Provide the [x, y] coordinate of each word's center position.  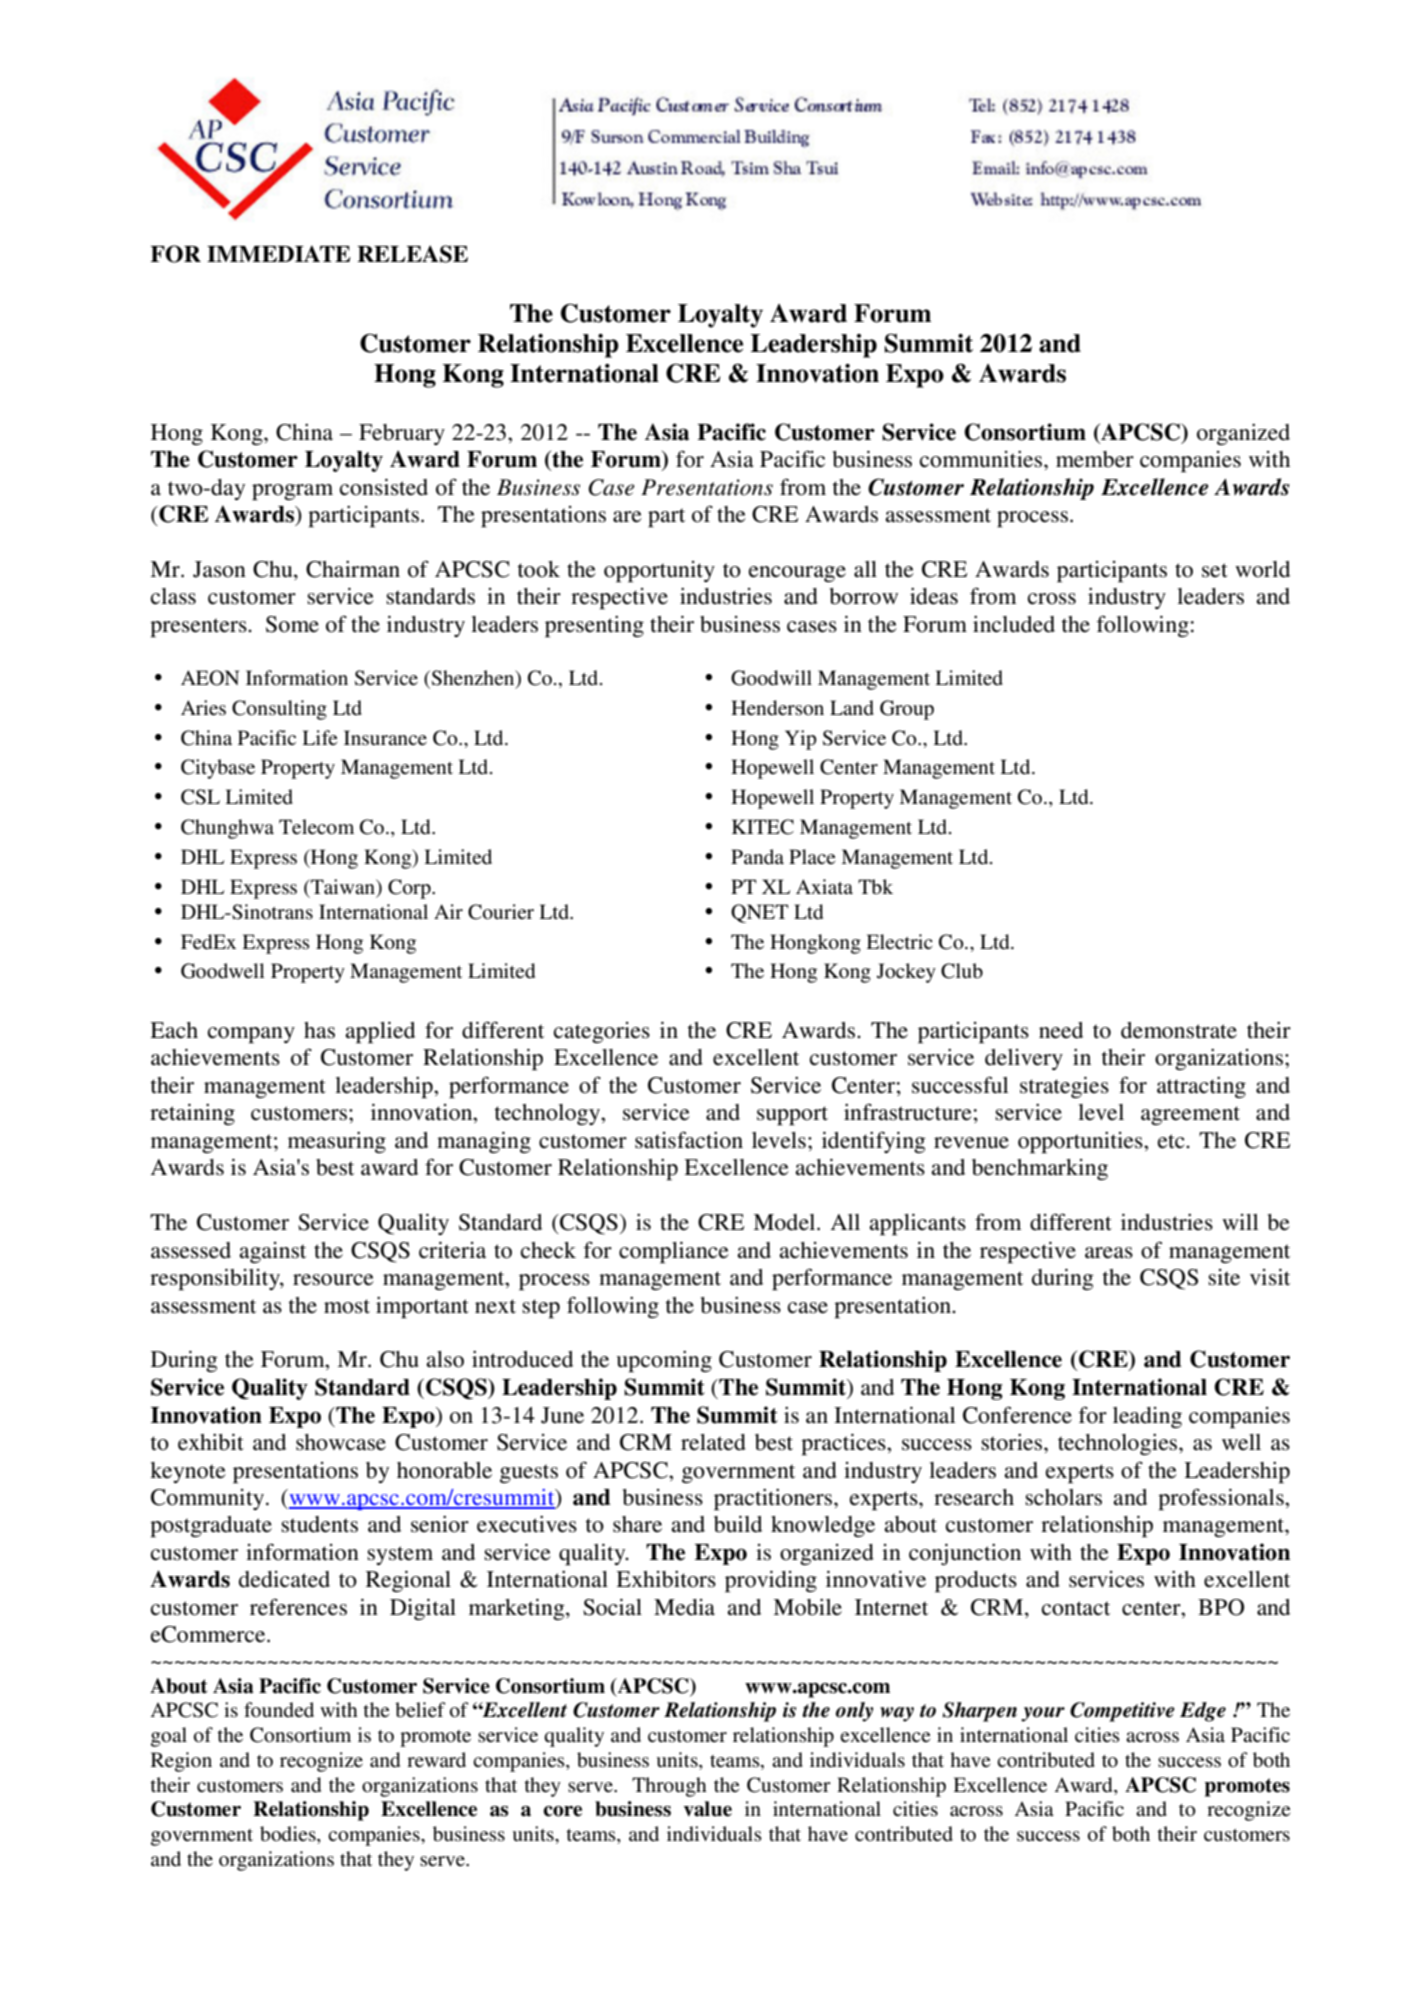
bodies [289, 1835]
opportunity [659, 572]
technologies [1119, 1444]
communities [982, 459]
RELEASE [412, 254]
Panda [757, 857]
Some [292, 624]
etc [1172, 1141]
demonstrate [1179, 1030]
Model [785, 1222]
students [319, 1524]
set [1215, 570]
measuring [337, 1142]
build [738, 1524]
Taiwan [343, 886]
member [1095, 459]
